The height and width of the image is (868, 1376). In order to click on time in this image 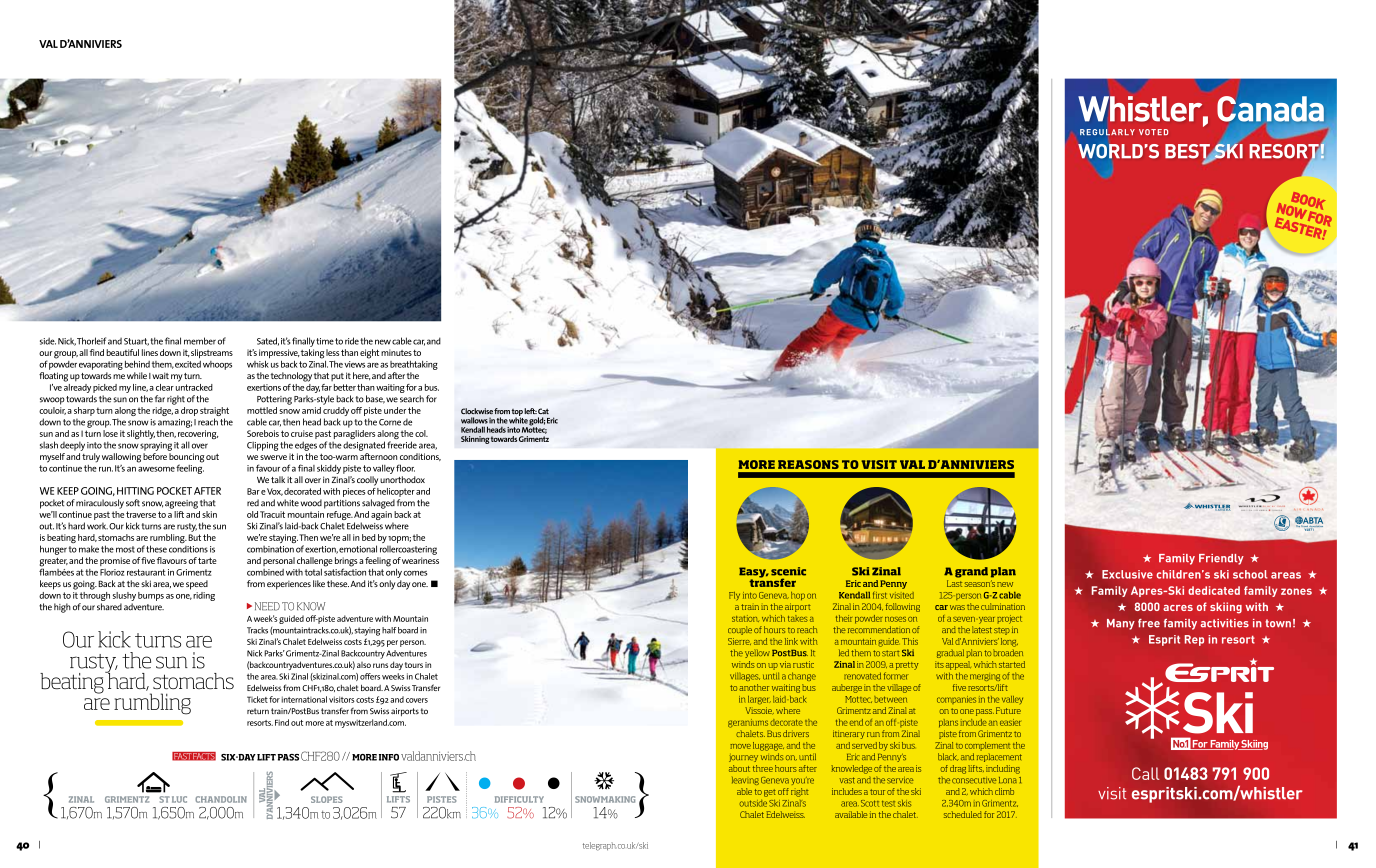, I will do `click(325, 341)`.
